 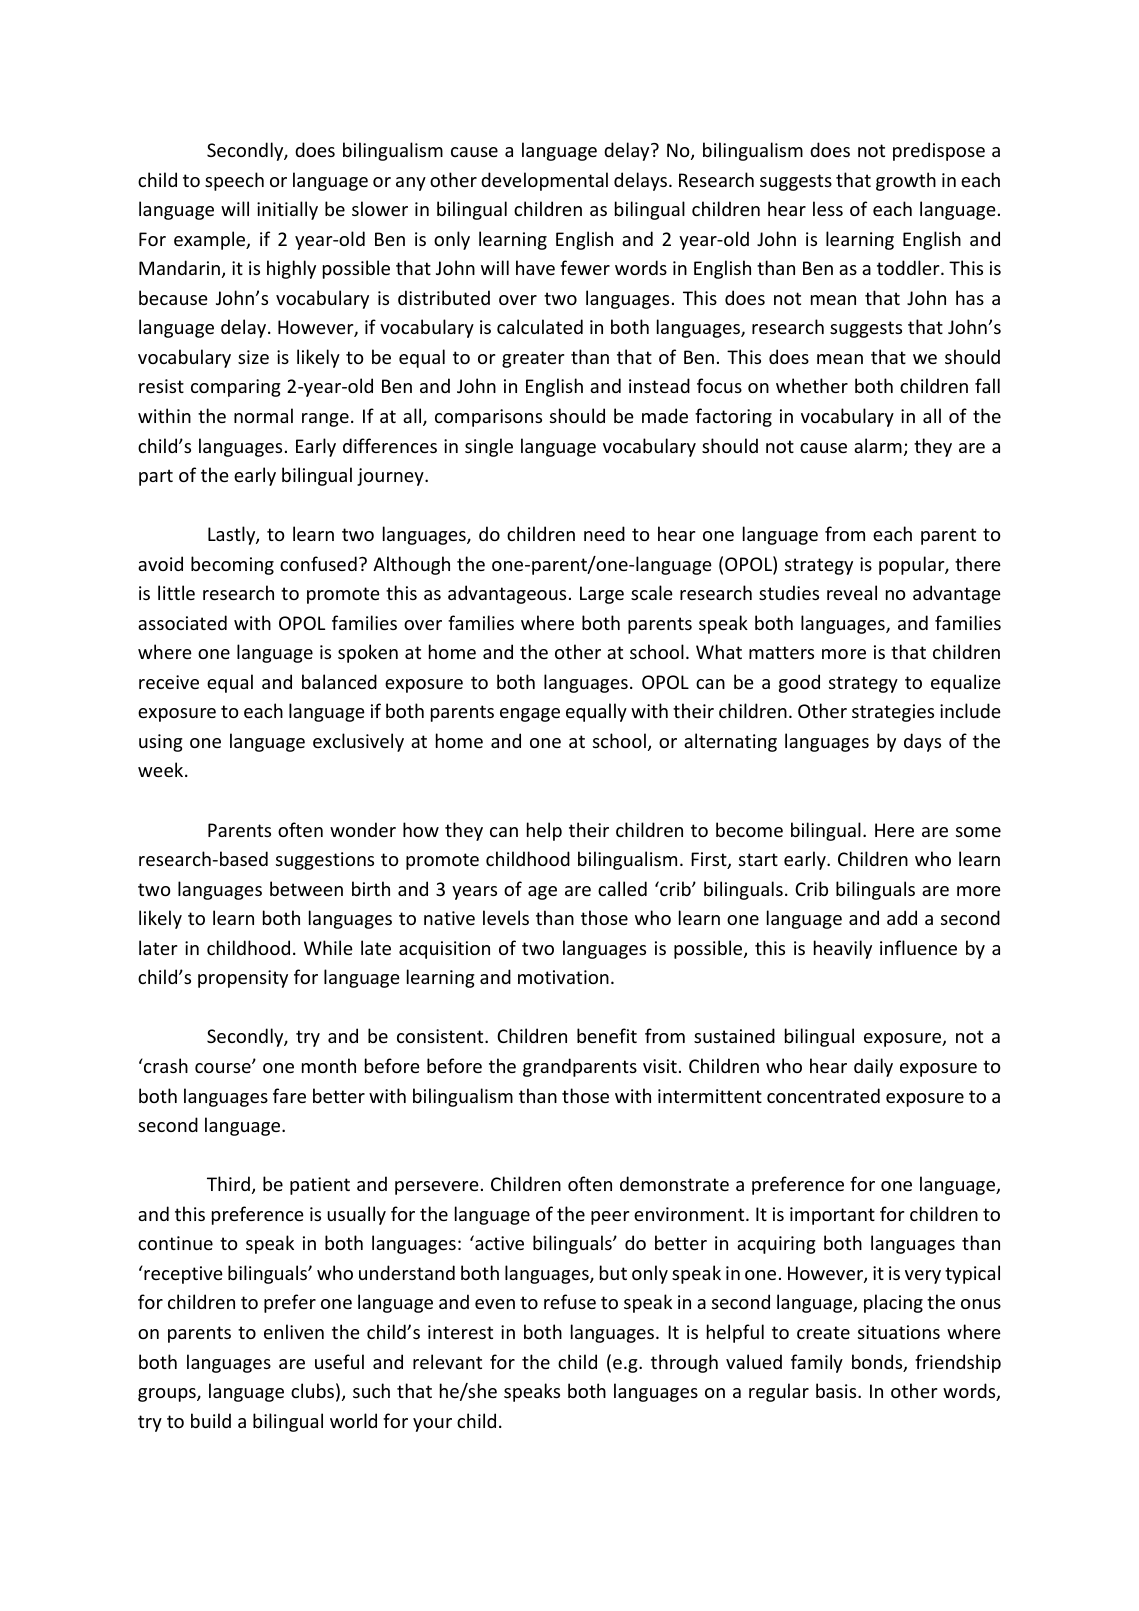 What do you see at coordinates (878, 445) in the document?
I see `alarm` at bounding box center [878, 445].
